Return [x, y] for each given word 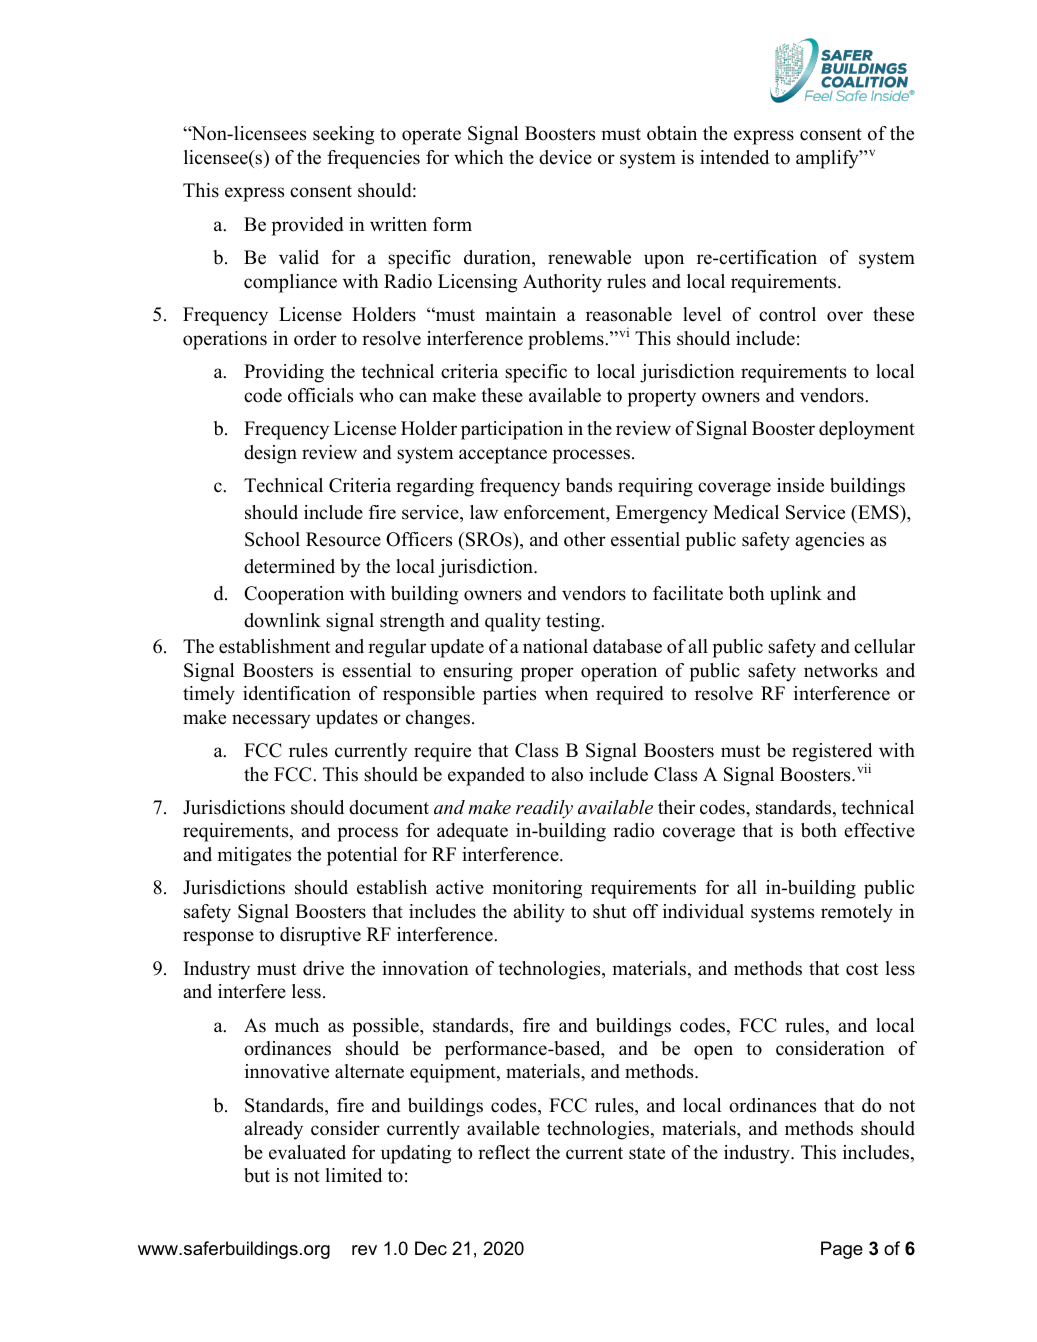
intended [734, 157]
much [297, 1025]
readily [544, 809]
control [787, 314]
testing [574, 622]
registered [832, 753]
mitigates [254, 856]
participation [512, 430]
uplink [796, 595]
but [257, 1175]
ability [539, 913]
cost [862, 969]
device [565, 157]
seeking [343, 135]
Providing [284, 373]
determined [289, 566]
